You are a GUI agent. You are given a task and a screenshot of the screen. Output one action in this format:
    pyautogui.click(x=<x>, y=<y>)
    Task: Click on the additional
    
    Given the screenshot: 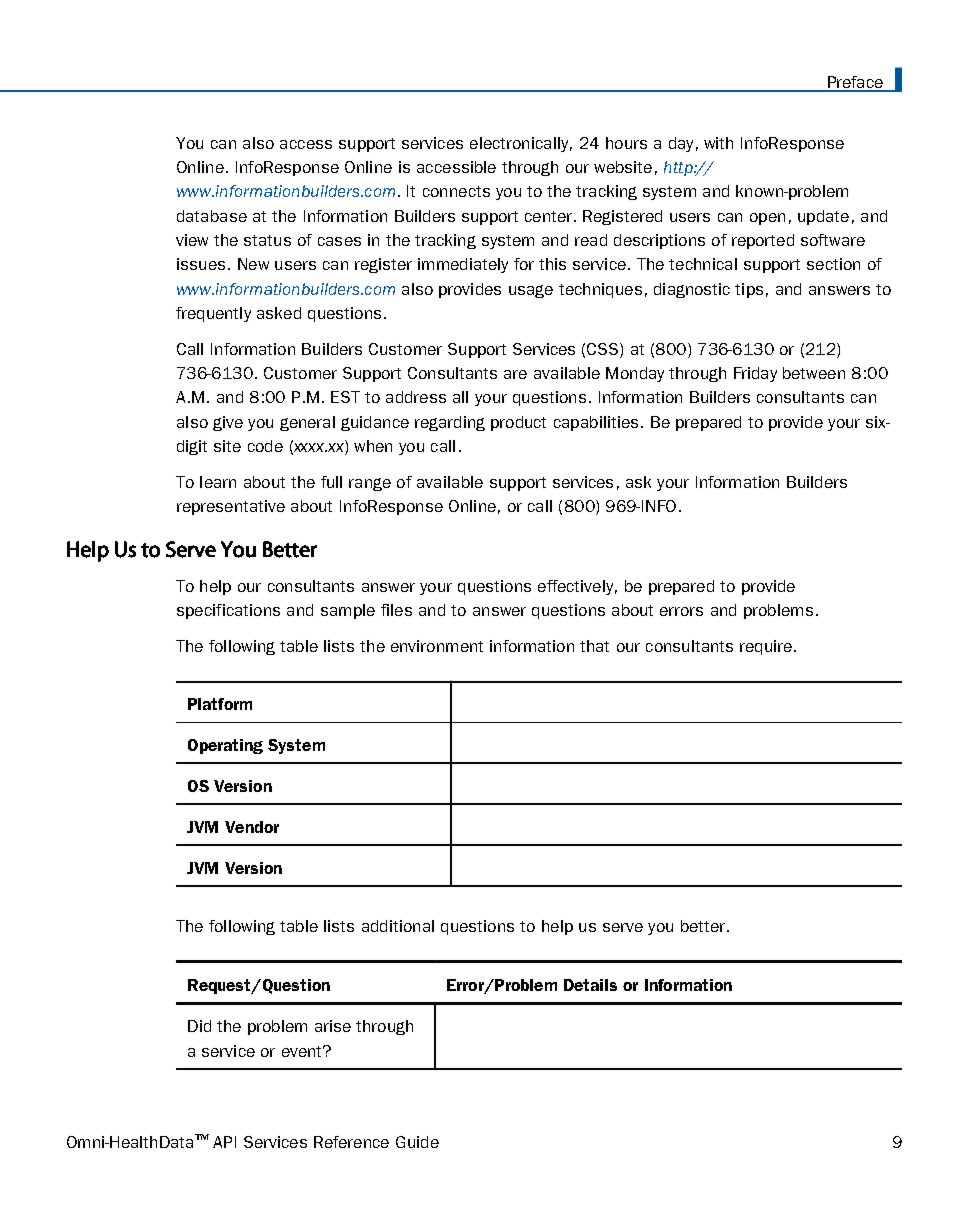 What is the action you would take?
    pyautogui.click(x=398, y=926)
